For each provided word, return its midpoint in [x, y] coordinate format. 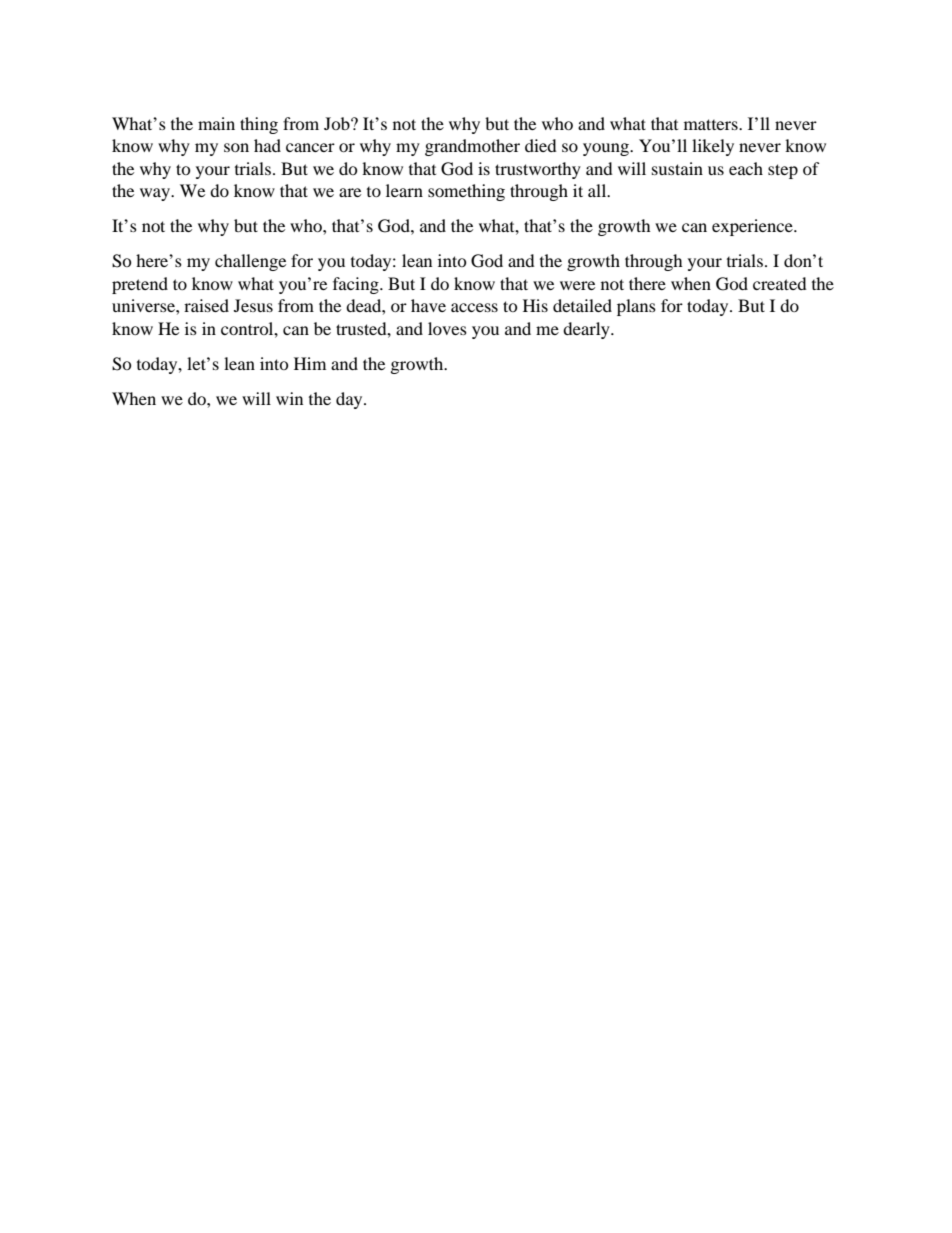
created [780, 283]
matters [712, 124]
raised [206, 305]
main [216, 123]
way [156, 194]
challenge [250, 262]
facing [357, 285]
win [289, 398]
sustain [677, 168]
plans [636, 307]
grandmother [472, 147]
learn [404, 190]
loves [447, 328]
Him [310, 363]
